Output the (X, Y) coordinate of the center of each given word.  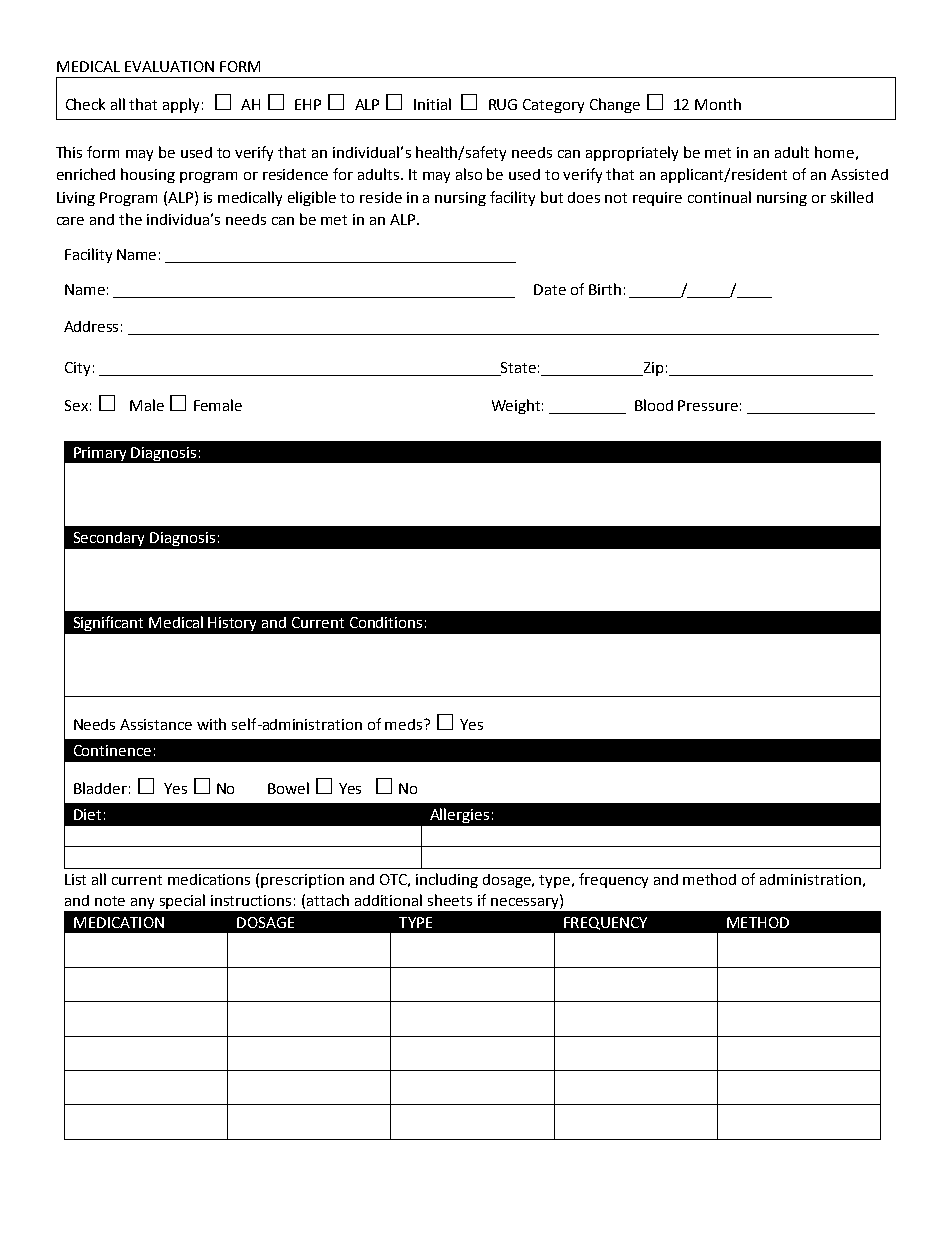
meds (405, 724)
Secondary (109, 539)
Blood (654, 405)
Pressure (708, 405)
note (110, 901)
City (77, 369)
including (447, 880)
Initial (432, 104)
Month (718, 104)
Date (550, 289)
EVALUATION (169, 66)
